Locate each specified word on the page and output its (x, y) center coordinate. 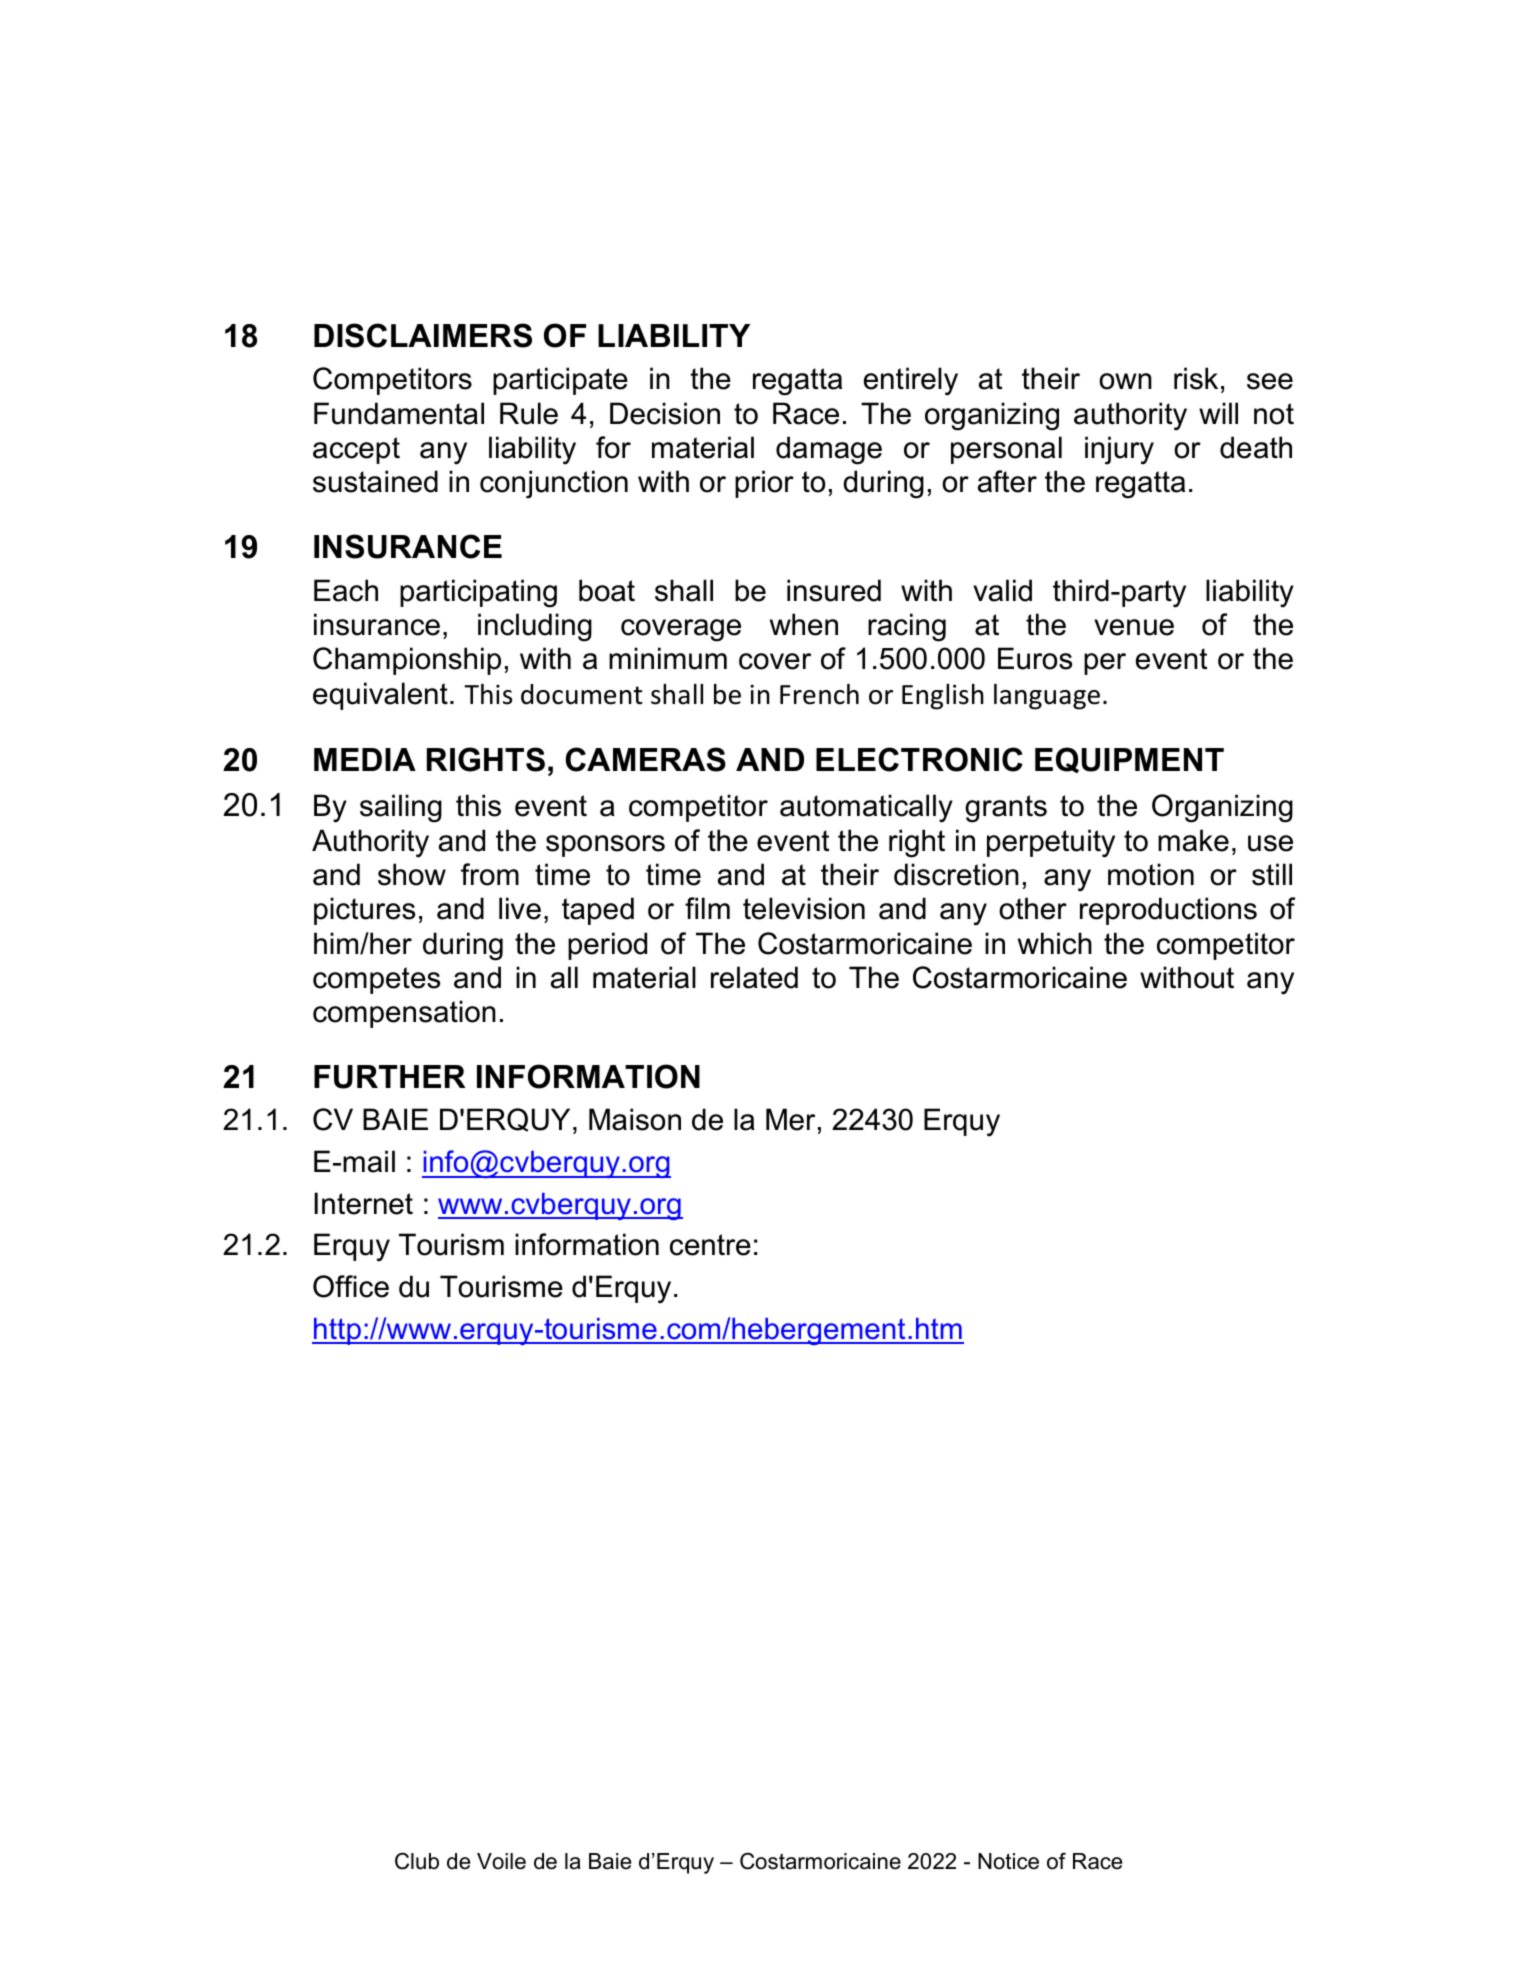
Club (417, 1861)
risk (1196, 378)
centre (710, 1245)
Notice (1008, 1861)
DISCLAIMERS (423, 335)
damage (829, 450)
